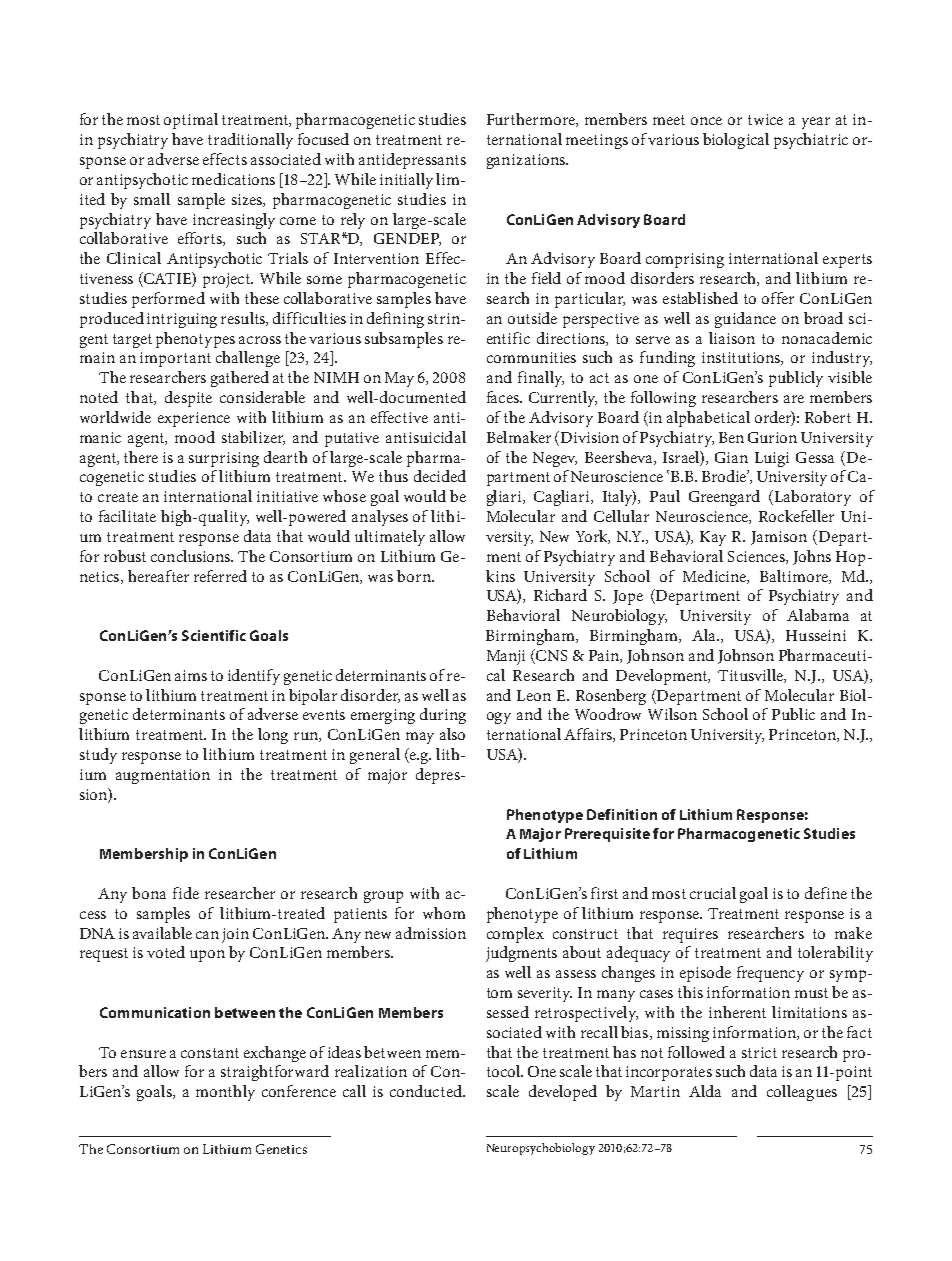 This image has height=1261, width=952. I want to click on psychiatric, so click(811, 141).
